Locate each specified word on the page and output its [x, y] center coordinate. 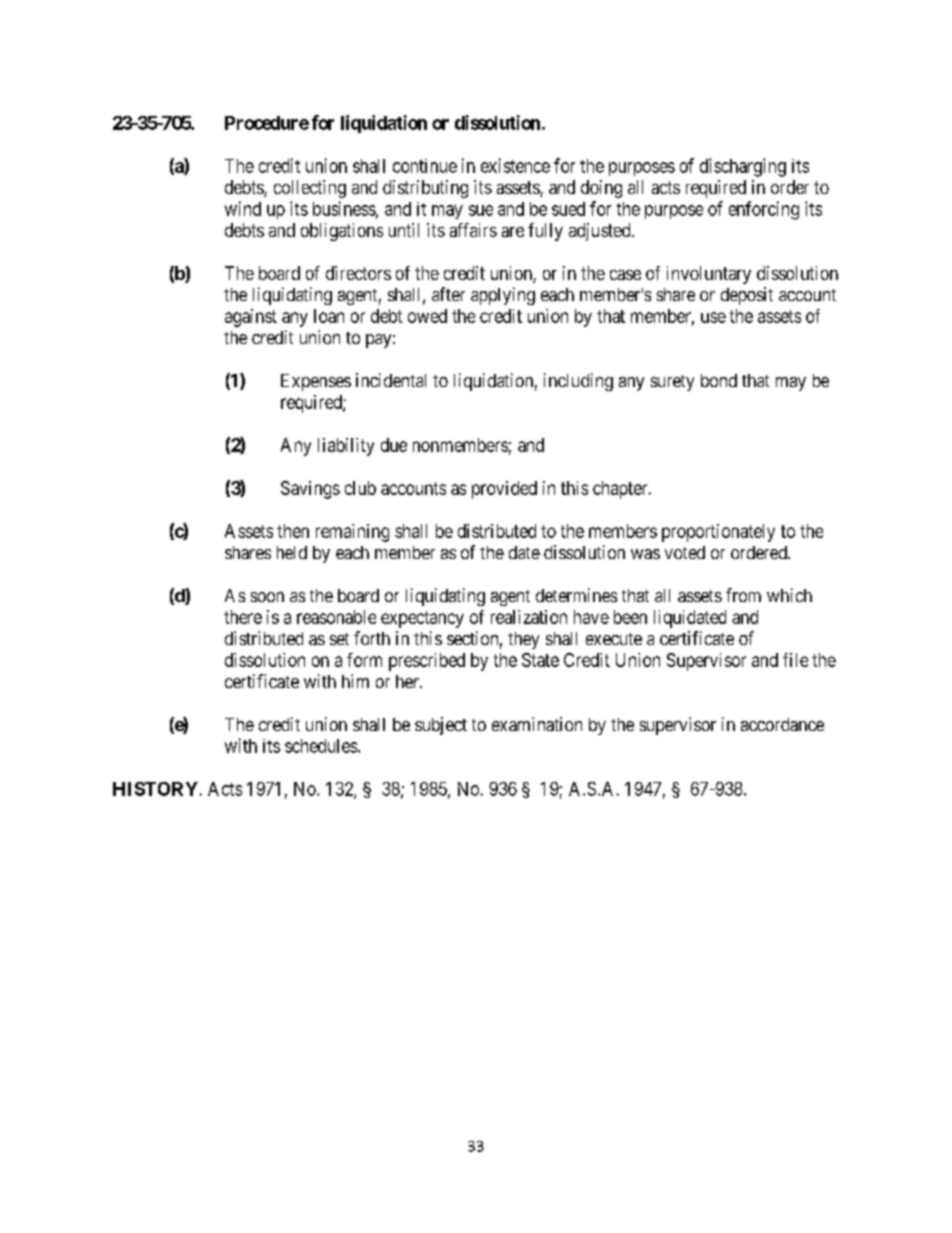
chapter [621, 490]
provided [504, 490]
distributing [425, 189]
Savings [310, 490]
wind [243, 208]
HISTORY [155, 789]
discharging [743, 167]
